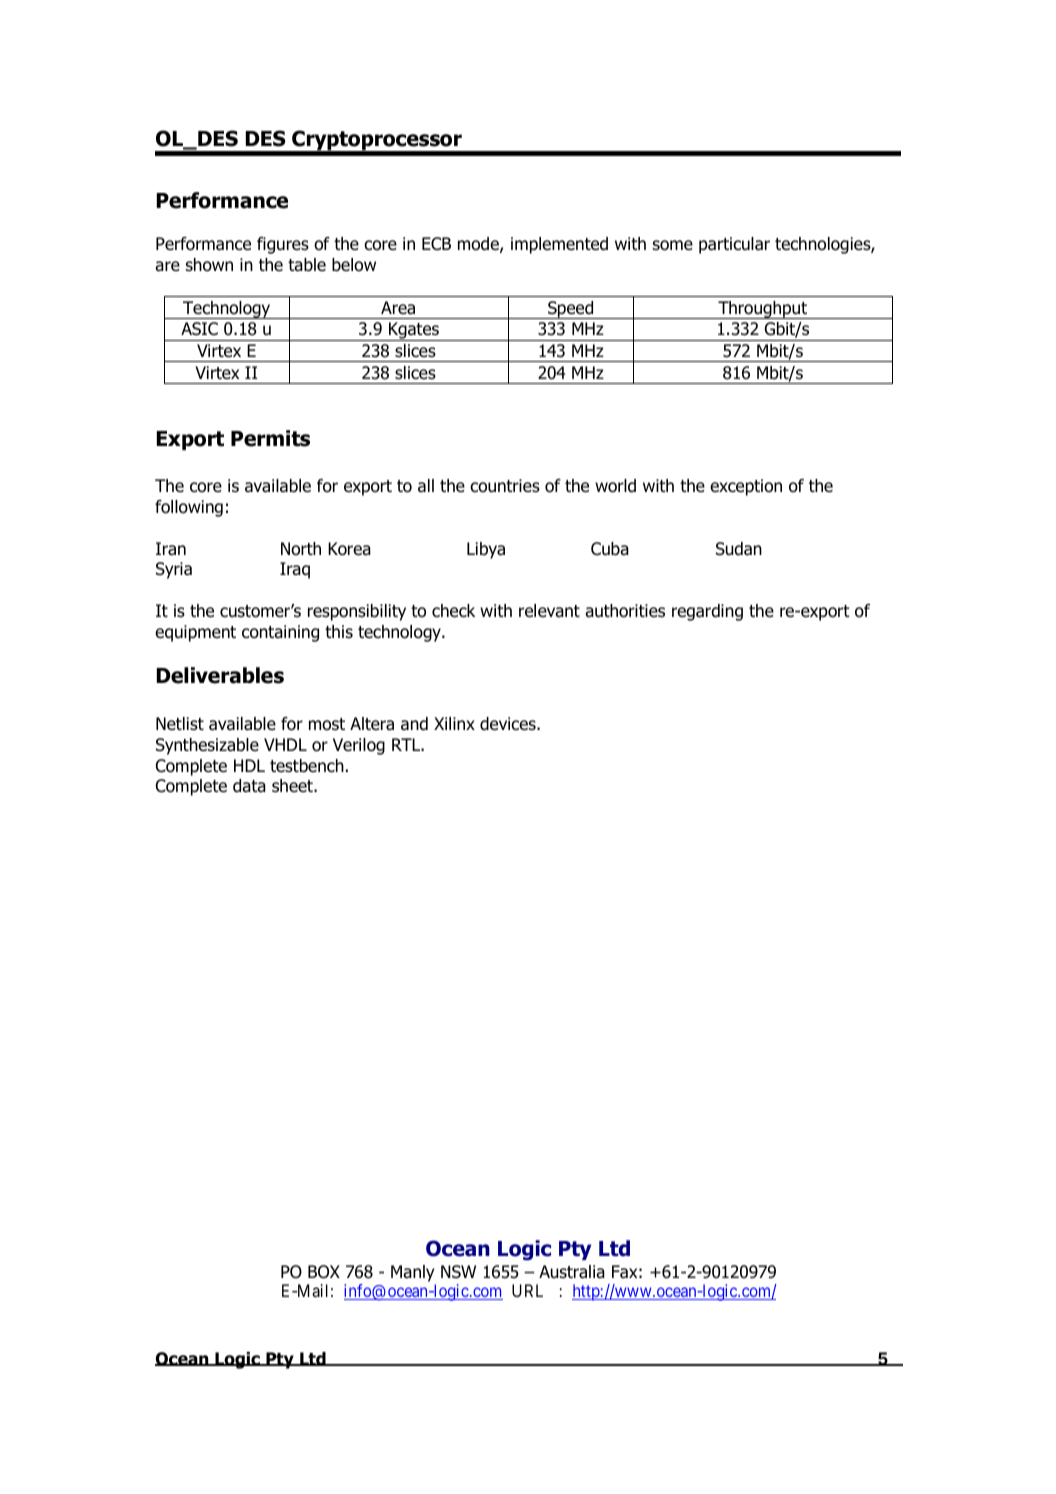  What do you see at coordinates (458, 1272) in the page?
I see `NSW` at bounding box center [458, 1272].
